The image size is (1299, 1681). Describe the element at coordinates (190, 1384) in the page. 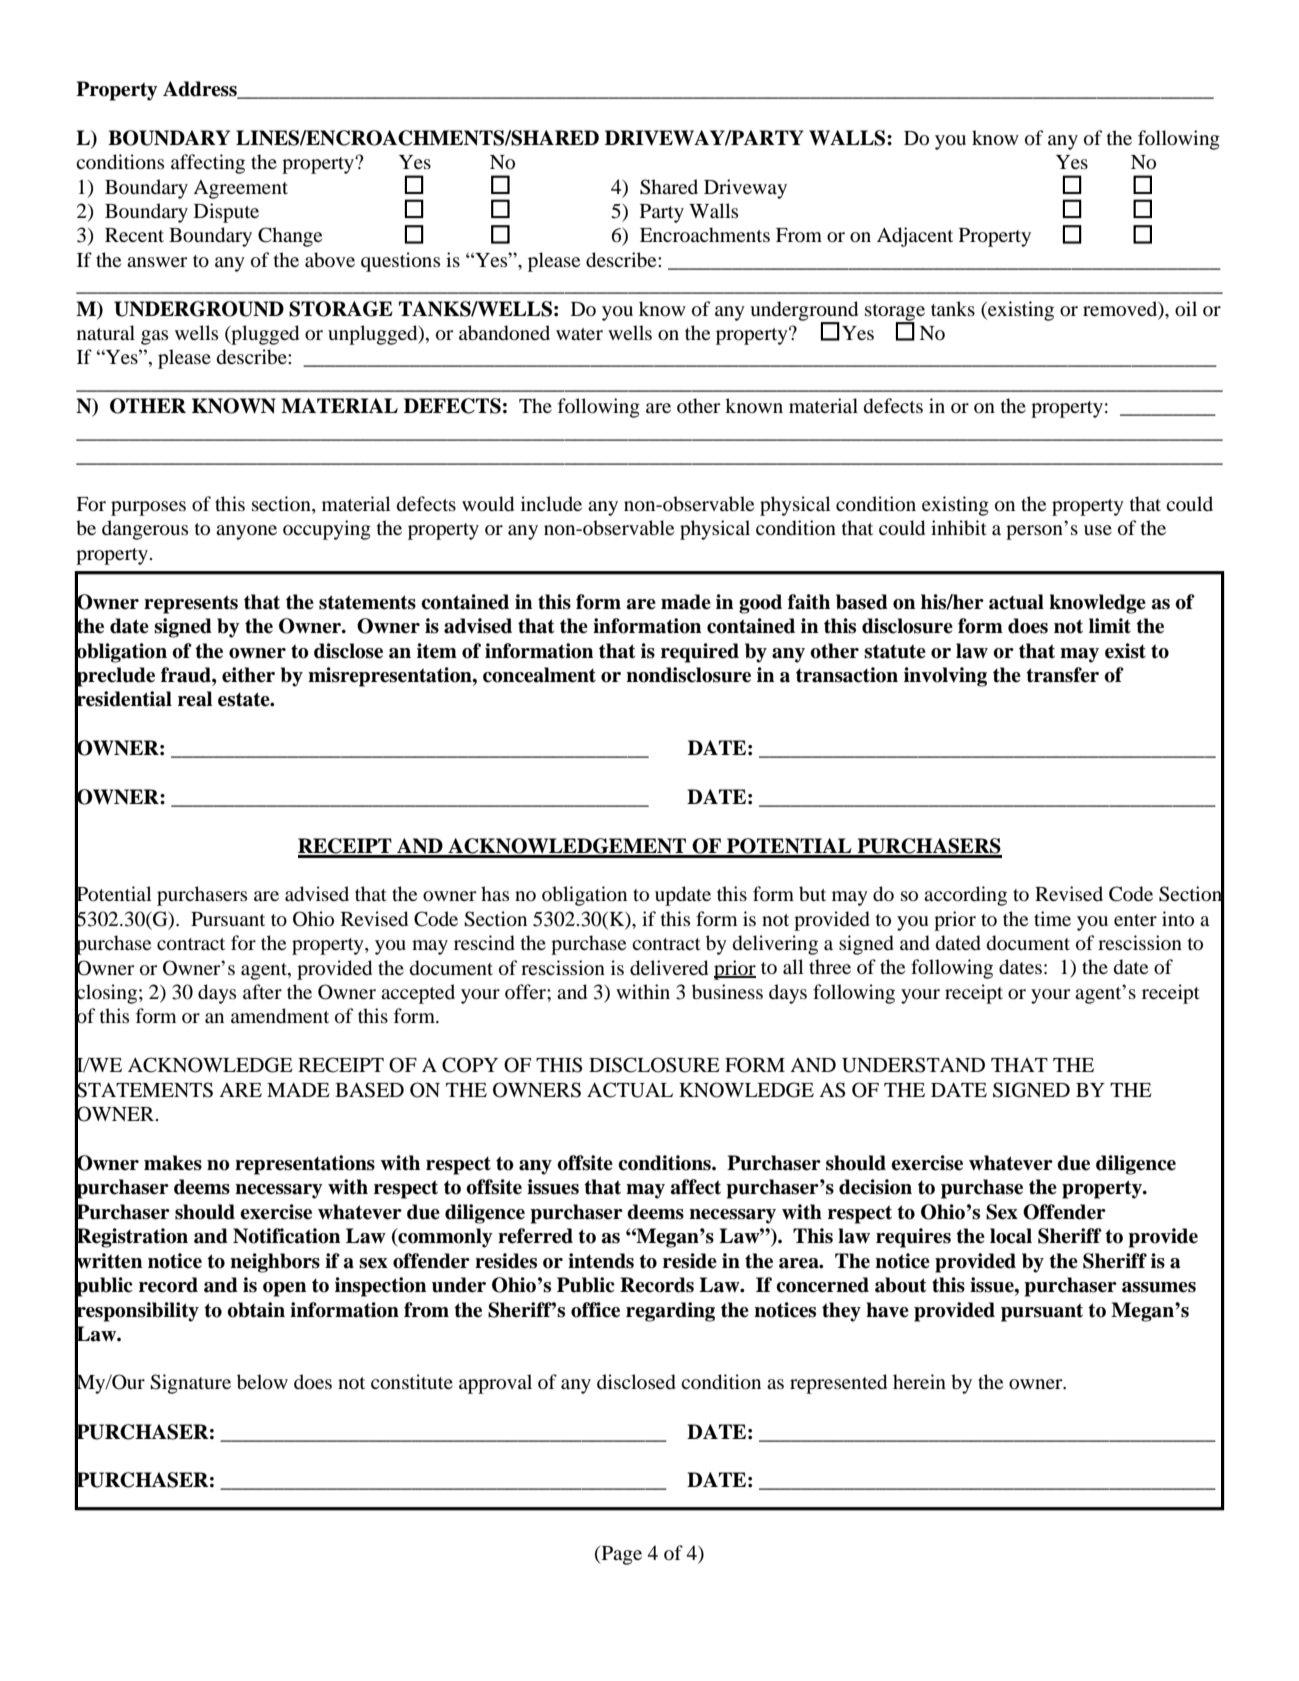

I see `Signature` at that location.
